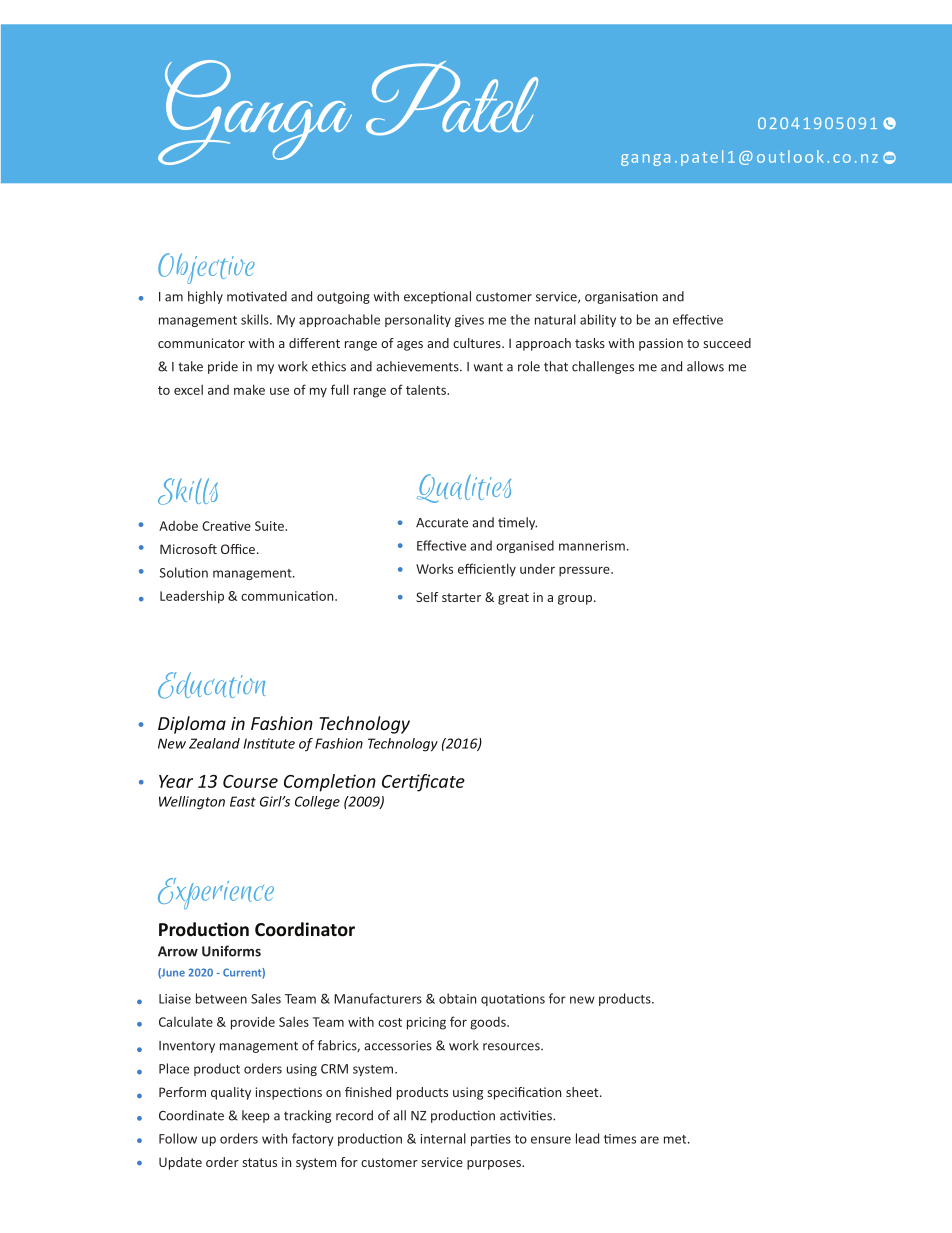 Image resolution: width=952 pixels, height=1233 pixels. I want to click on keep, so click(256, 1116).
